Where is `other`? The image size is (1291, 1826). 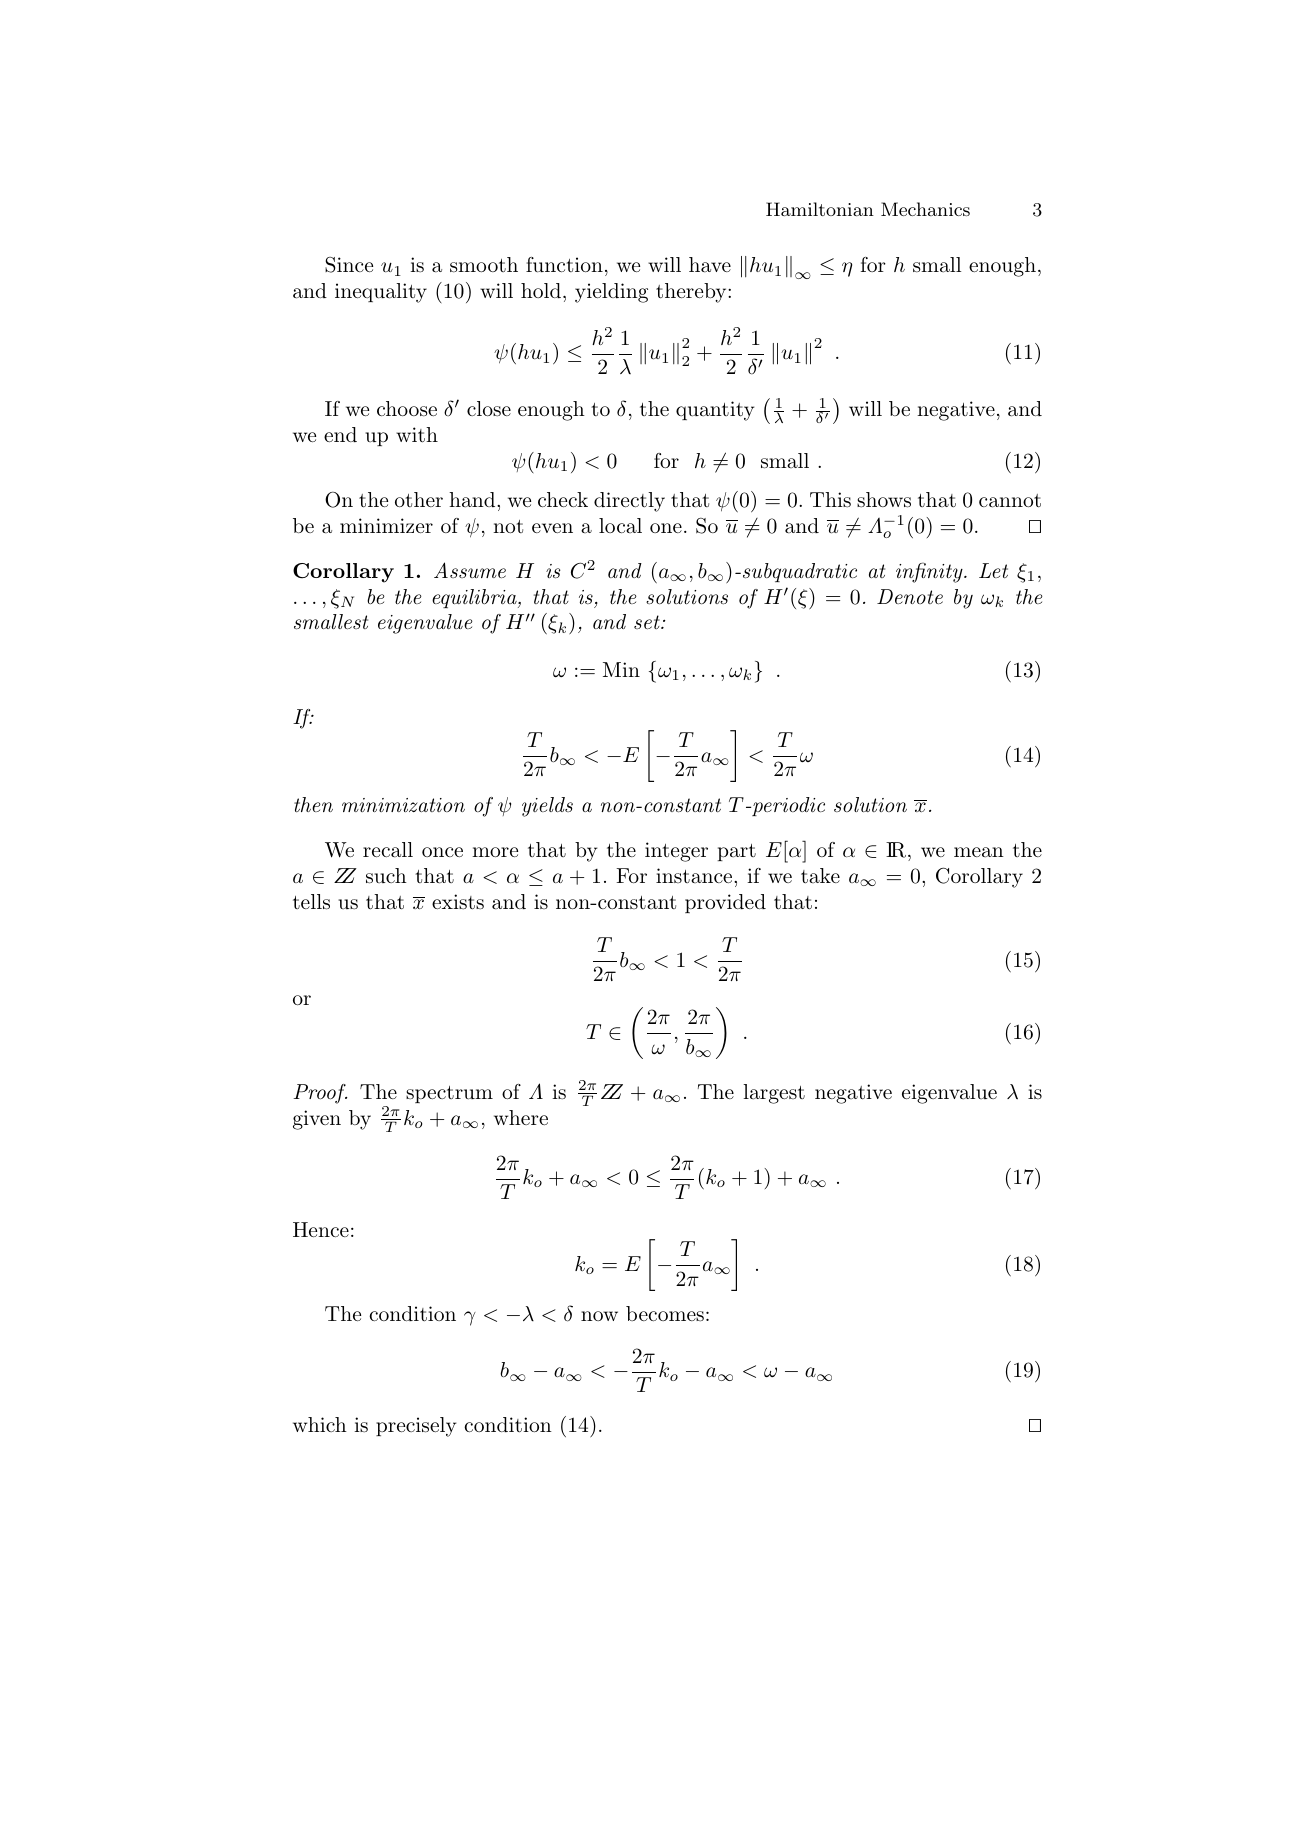 other is located at coordinates (419, 499).
